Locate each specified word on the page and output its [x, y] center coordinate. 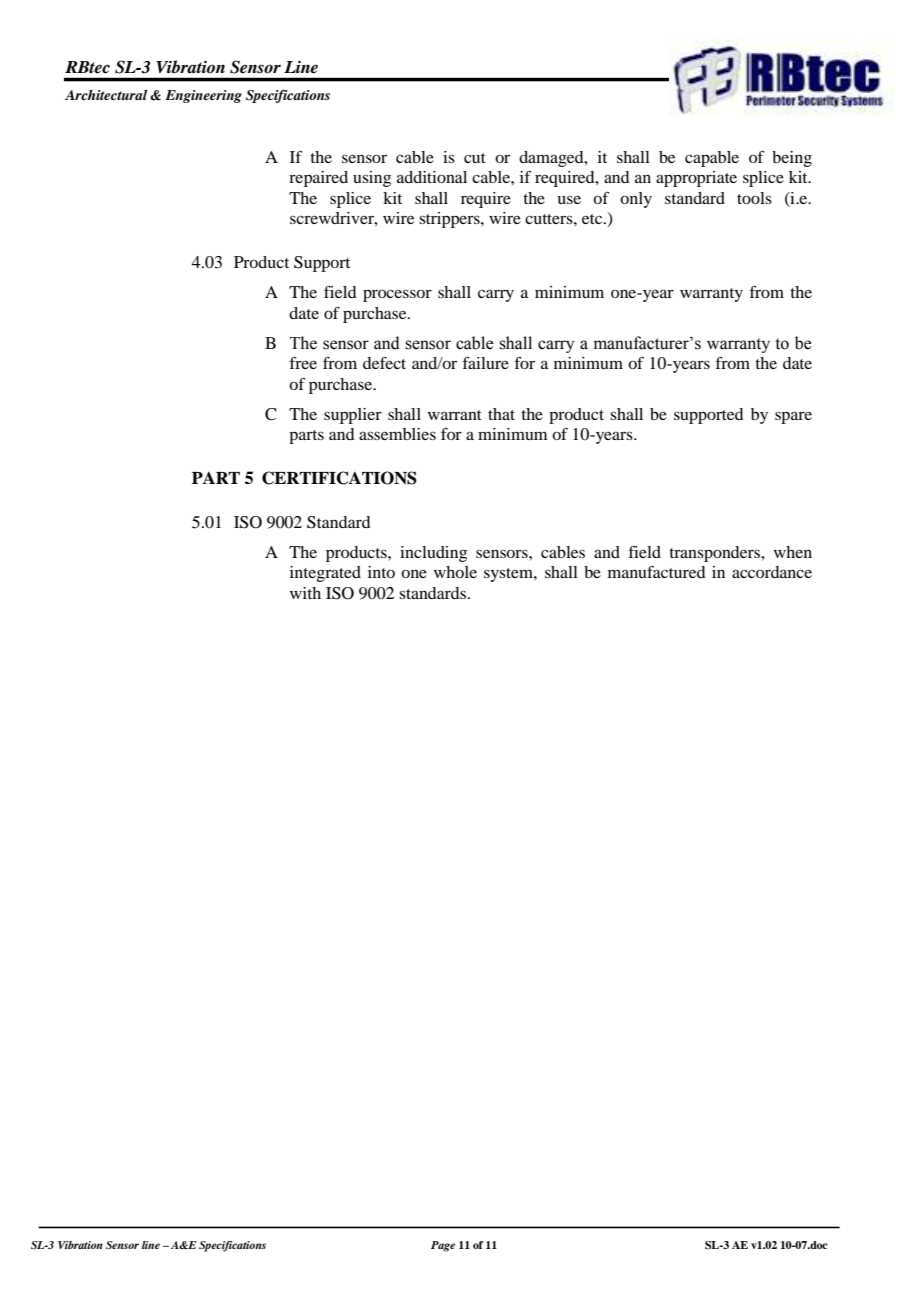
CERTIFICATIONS [339, 478]
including [433, 554]
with [305, 593]
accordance [772, 572]
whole [455, 572]
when [793, 552]
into [381, 572]
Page [443, 1246]
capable [712, 159]
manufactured [656, 572]
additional [432, 177]
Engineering [203, 96]
